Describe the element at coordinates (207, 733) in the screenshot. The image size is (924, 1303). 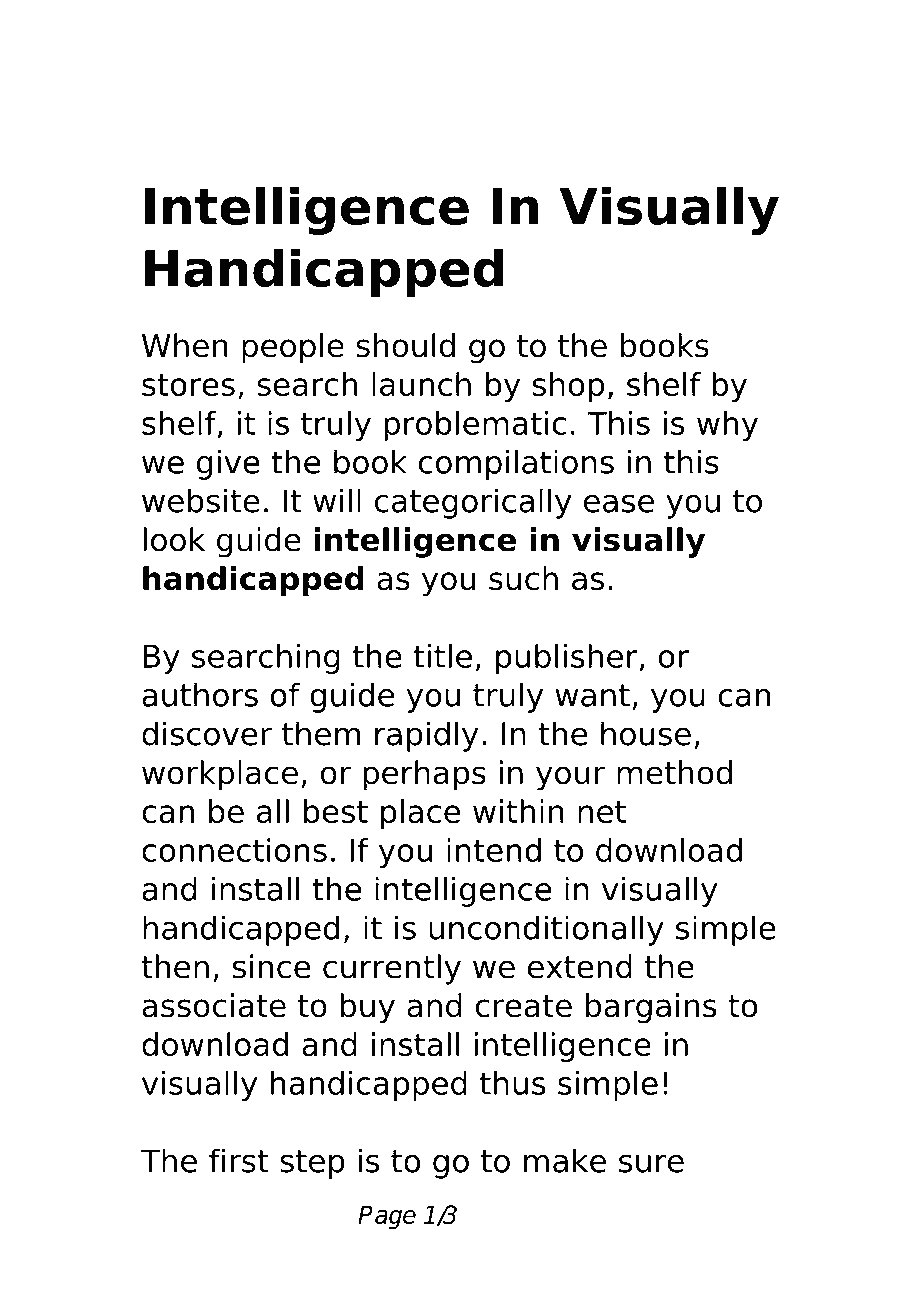
I see `discover` at that location.
